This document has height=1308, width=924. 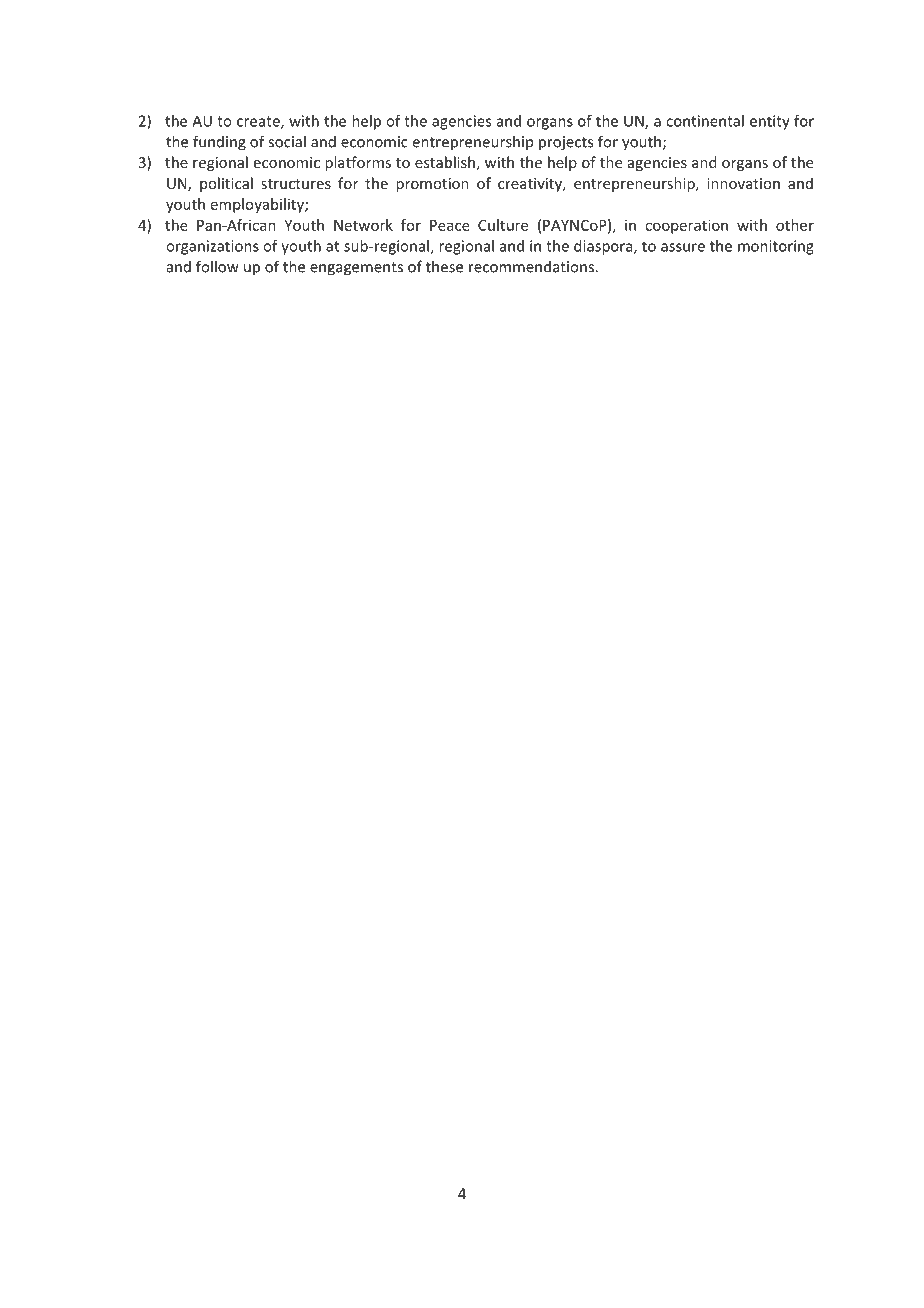 I want to click on assure, so click(x=683, y=247).
